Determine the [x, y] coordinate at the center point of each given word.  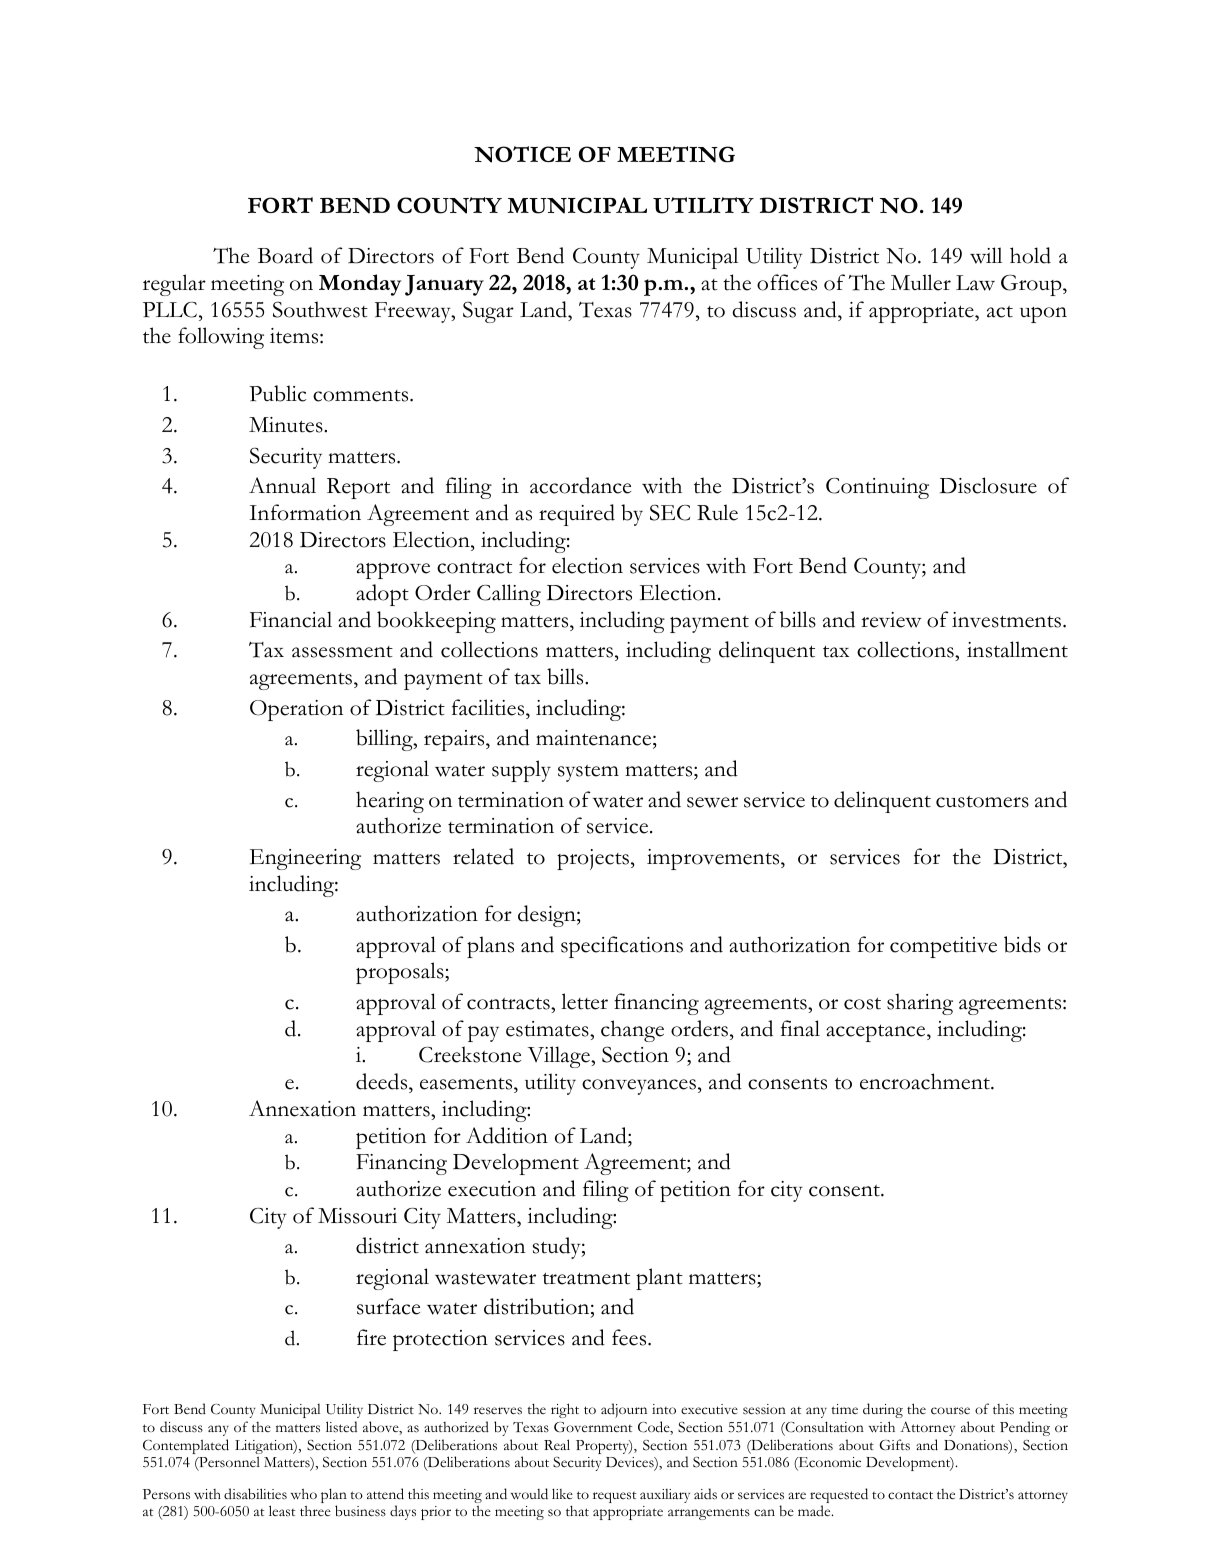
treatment [586, 1278]
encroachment [926, 1081]
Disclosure [988, 485]
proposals [401, 973]
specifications [622, 947]
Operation [296, 710]
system [588, 773]
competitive [943, 947]
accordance [580, 485]
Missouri [357, 1216]
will [986, 255]
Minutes [287, 425]
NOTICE [522, 154]
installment [1017, 649]
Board [285, 255]
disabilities [255, 1494]
